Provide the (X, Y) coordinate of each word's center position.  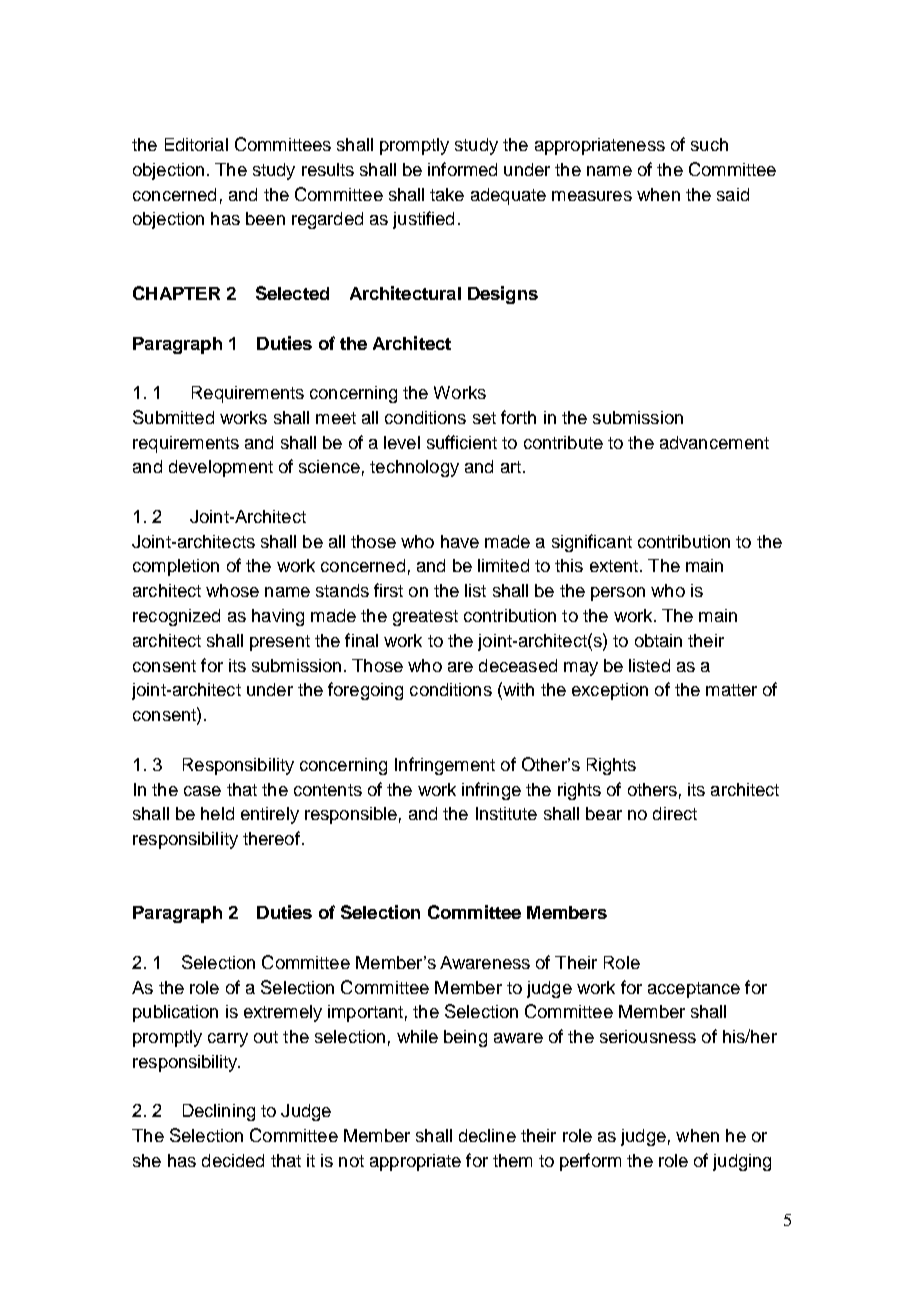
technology (414, 468)
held (217, 813)
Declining (219, 1112)
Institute (506, 813)
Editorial (196, 144)
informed (462, 169)
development (221, 468)
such (709, 144)
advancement (714, 442)
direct (675, 813)
